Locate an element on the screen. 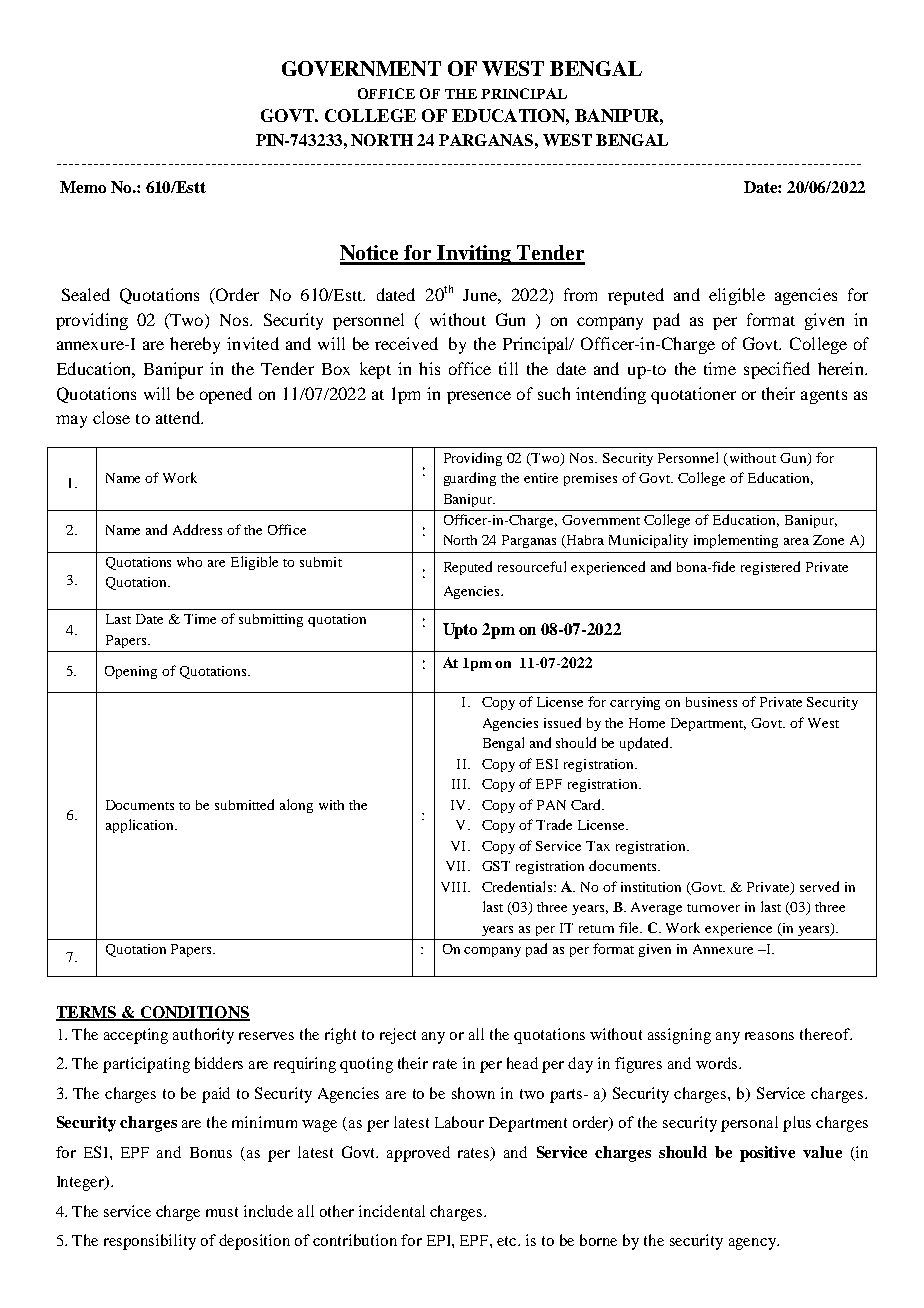 The image size is (924, 1308). Inviting is located at coordinates (475, 255).
